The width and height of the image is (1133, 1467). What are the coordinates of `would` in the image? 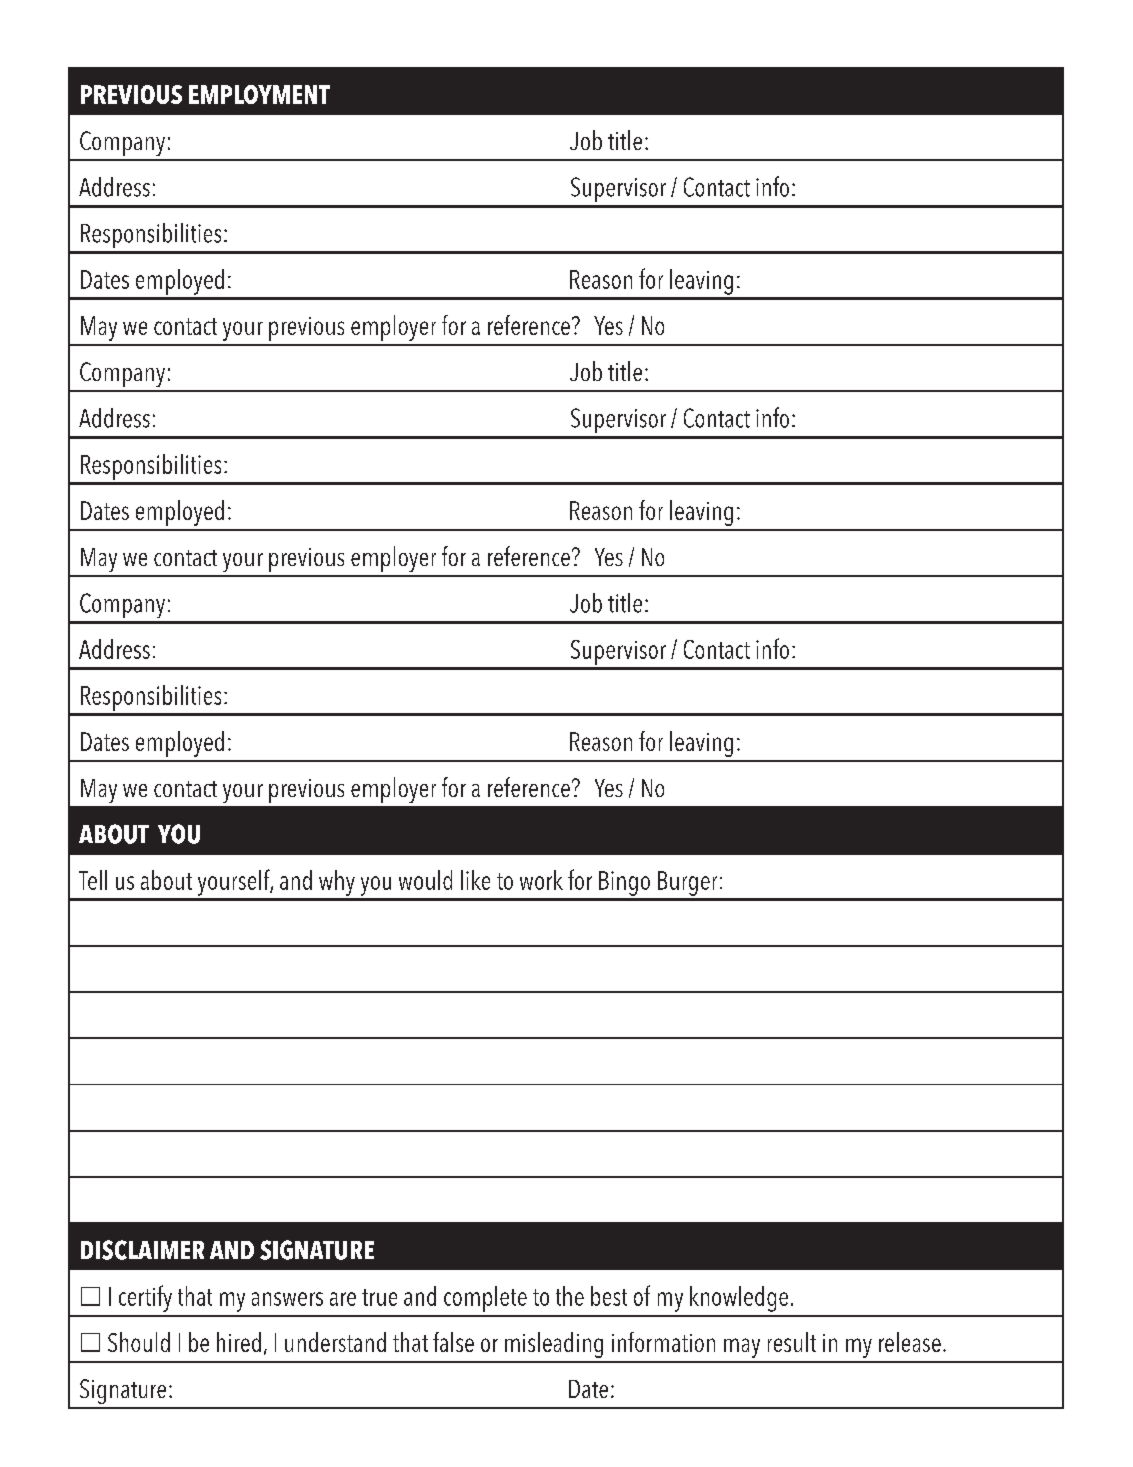 It's located at (425, 880).
